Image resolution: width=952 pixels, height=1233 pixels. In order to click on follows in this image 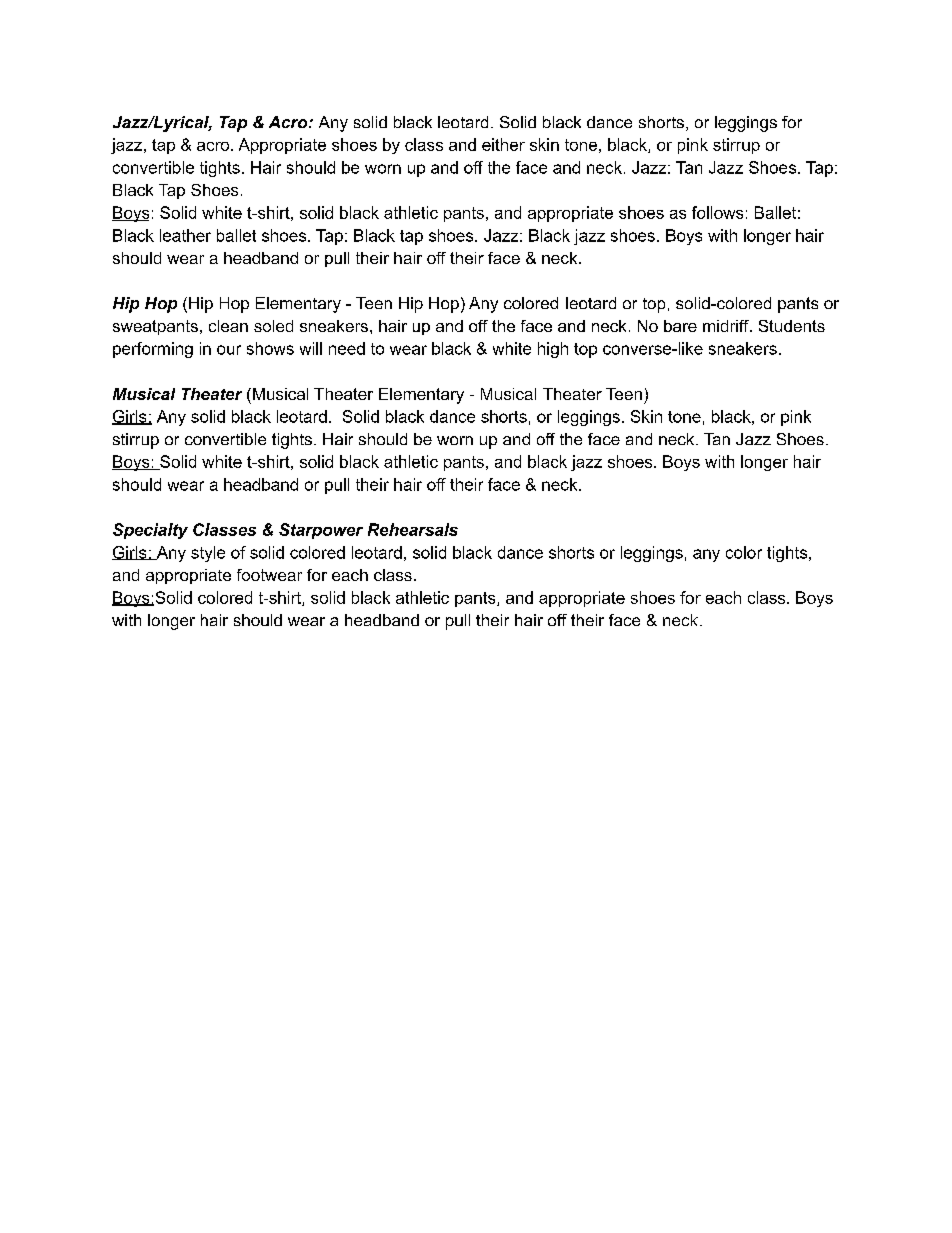, I will do `click(717, 212)`.
